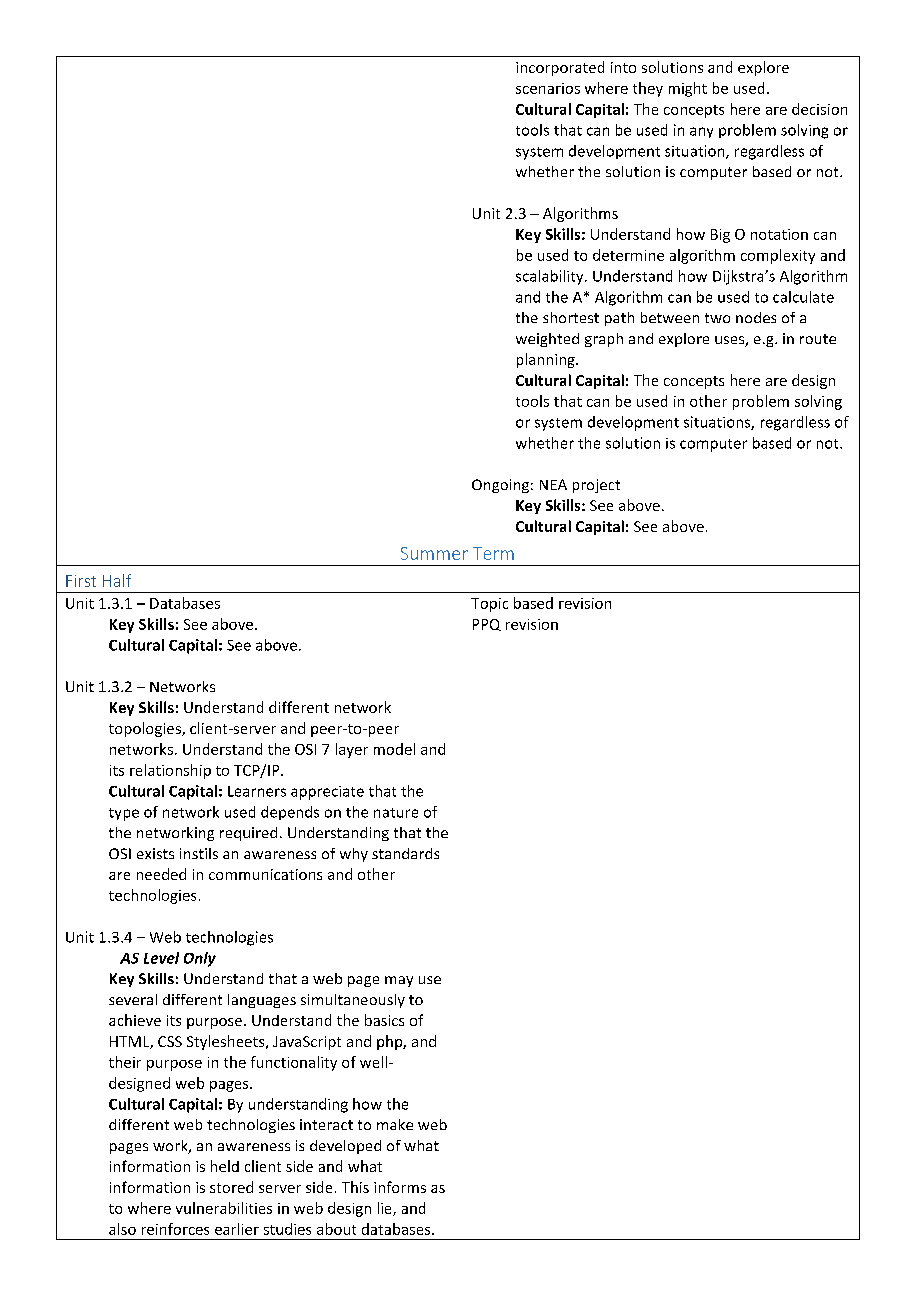 This screenshot has width=924, height=1308. Describe the element at coordinates (548, 88) in the screenshot. I see `scenarios` at that location.
